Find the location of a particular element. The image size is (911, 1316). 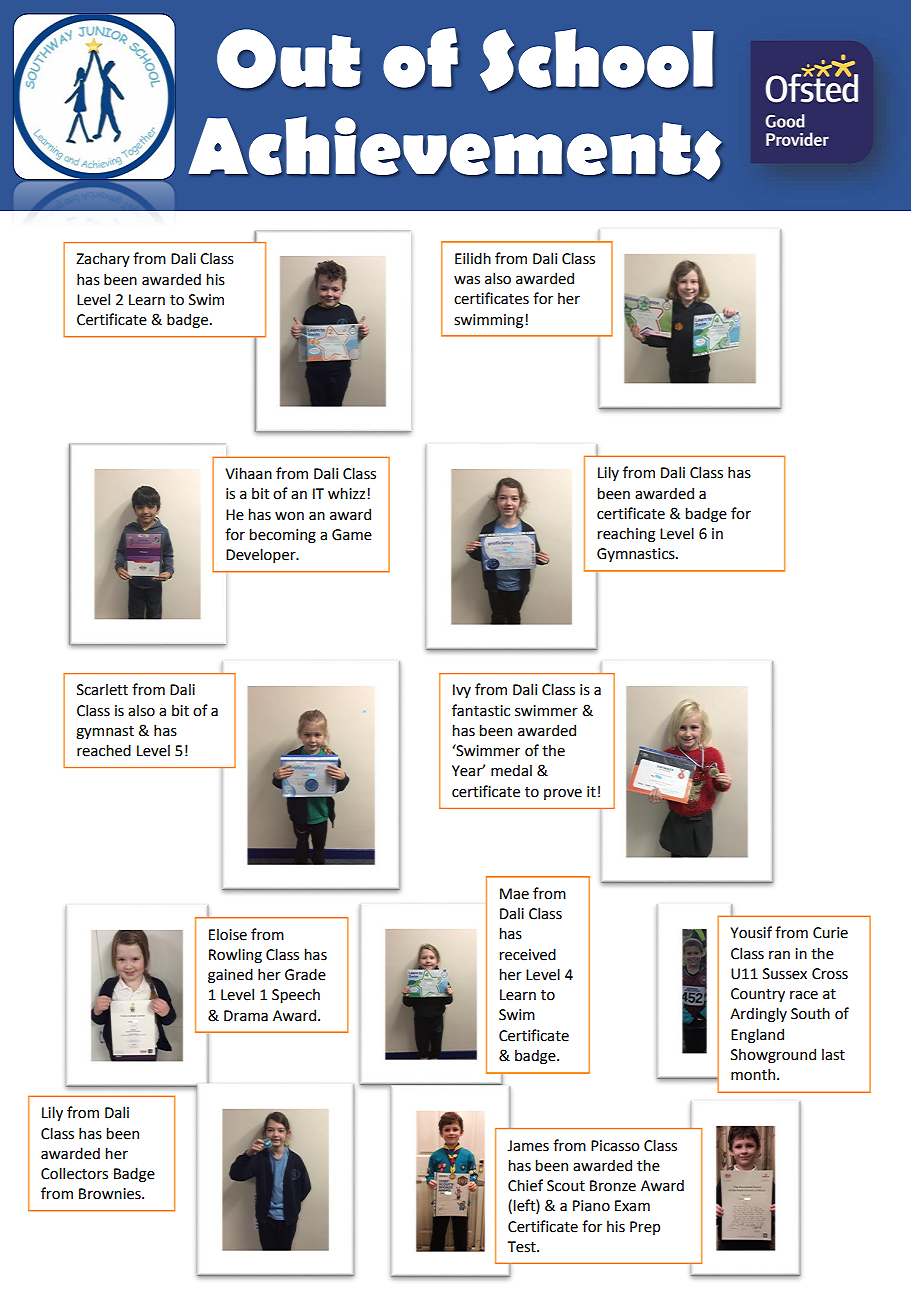

School is located at coordinates (597, 60).
